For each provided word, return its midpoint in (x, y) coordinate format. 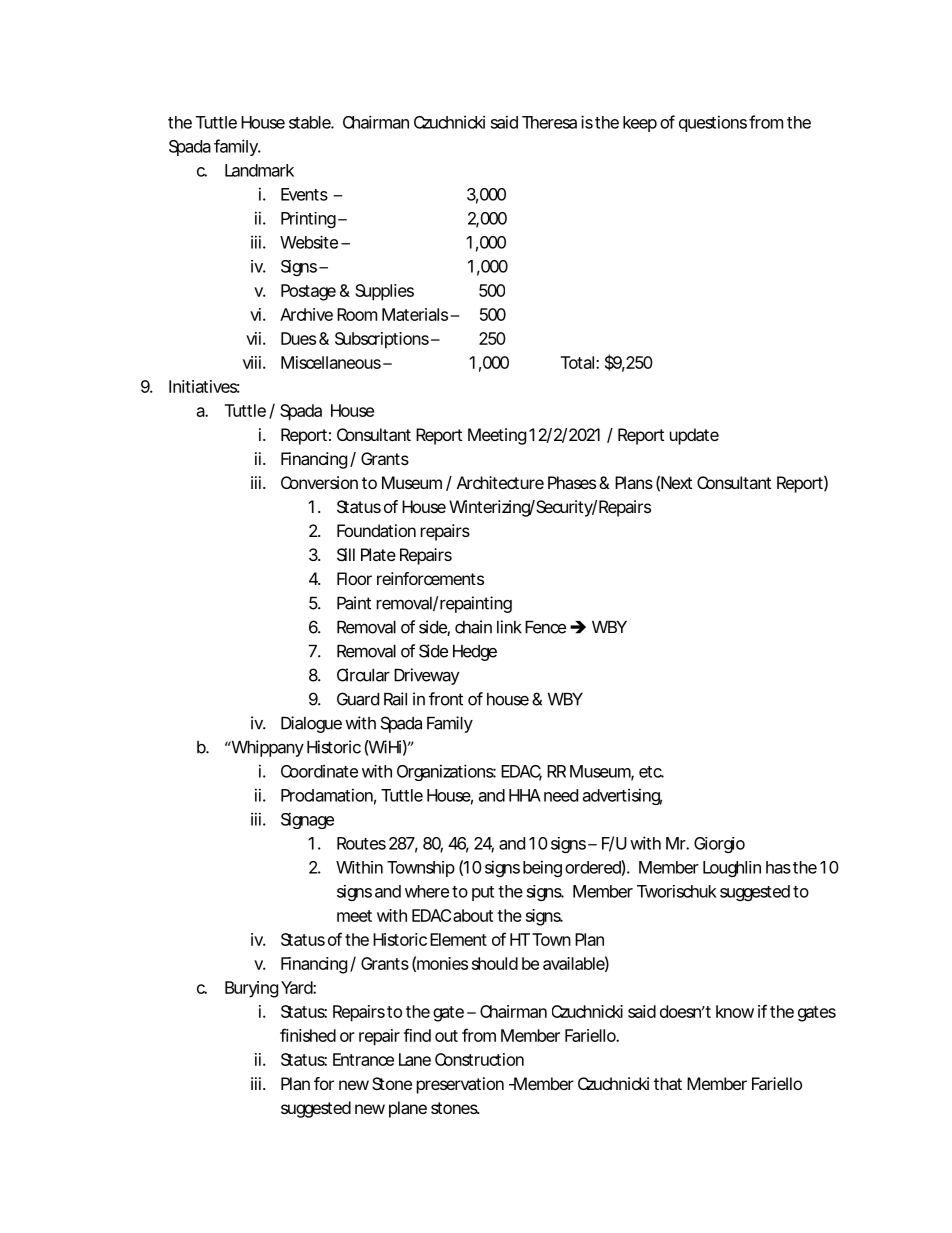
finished (308, 1035)
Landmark (259, 170)
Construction (479, 1059)
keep (640, 124)
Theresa (549, 122)
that (668, 1083)
